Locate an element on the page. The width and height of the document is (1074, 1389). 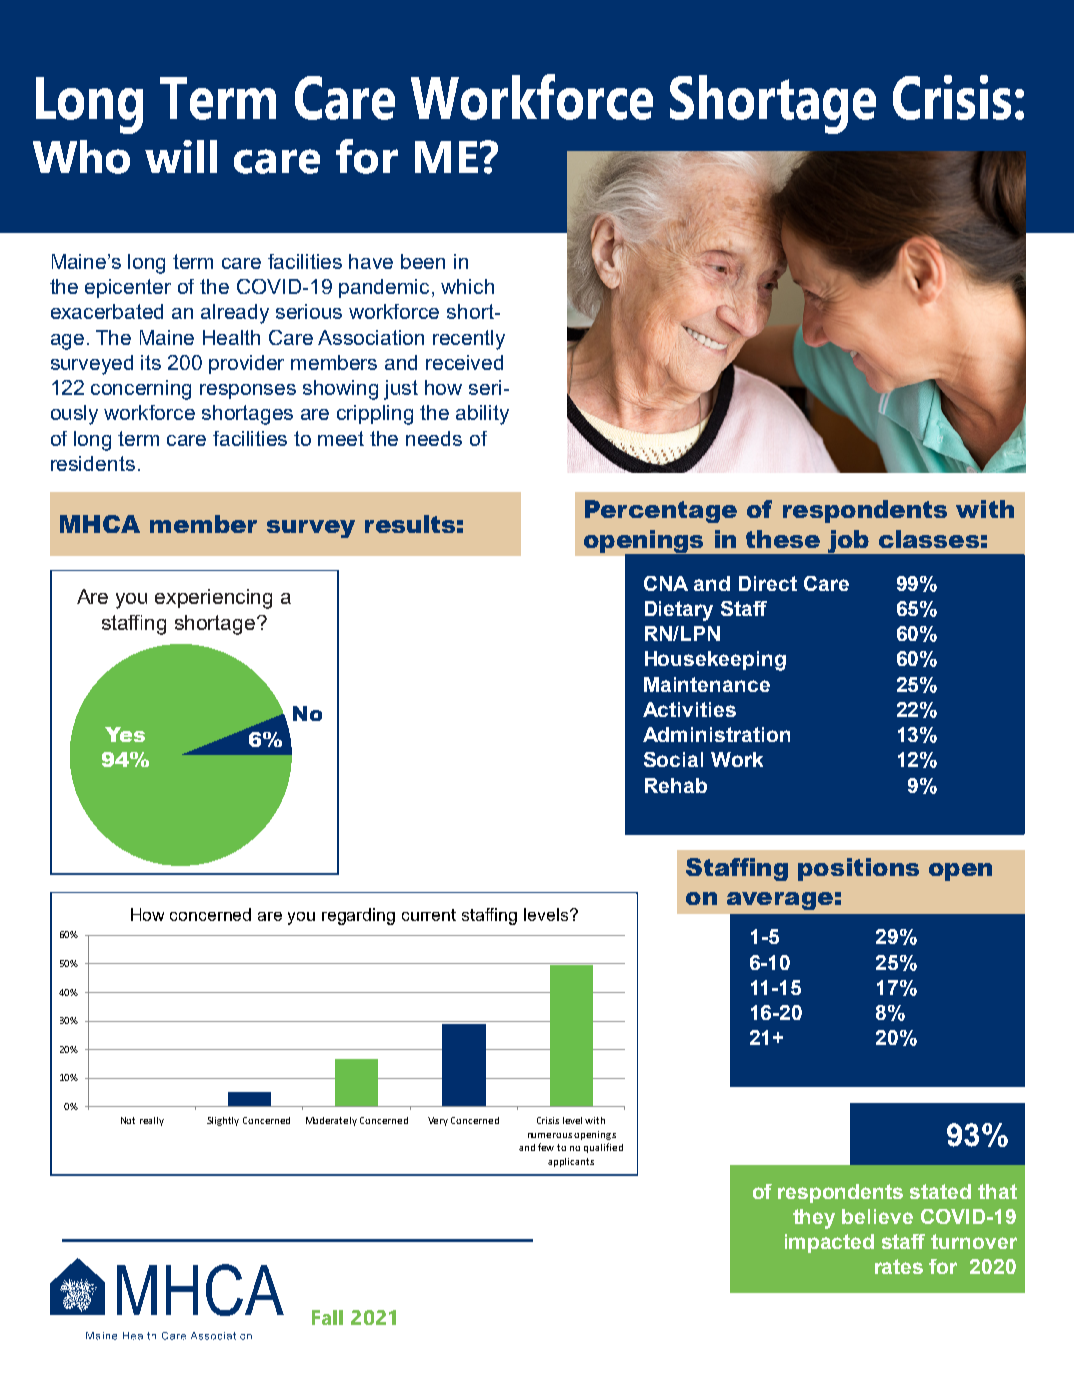
will is located at coordinates (181, 156).
